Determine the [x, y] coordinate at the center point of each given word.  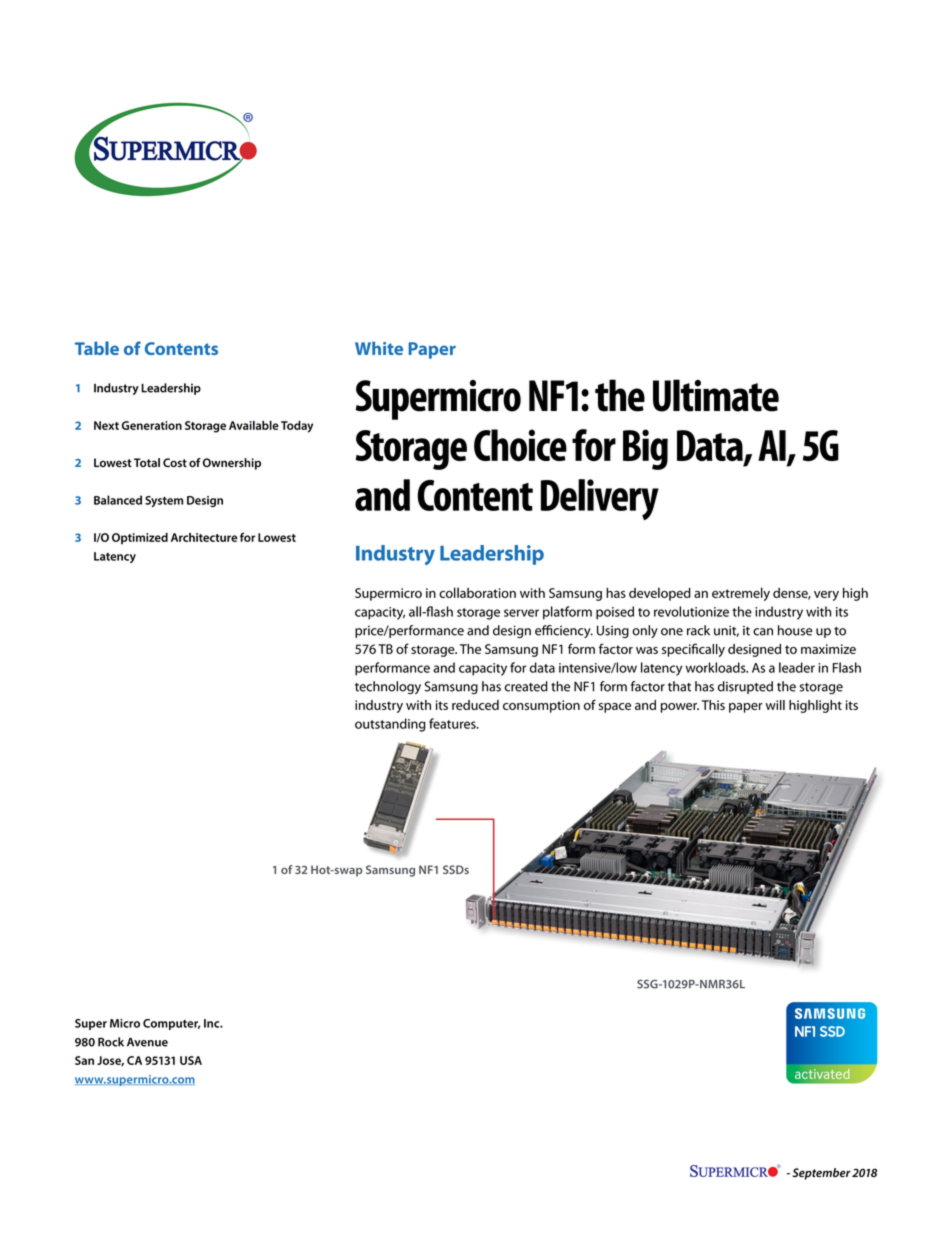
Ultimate [716, 395]
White [379, 348]
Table [97, 348]
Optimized [140, 538]
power [680, 708]
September [821, 1174]
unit [726, 631]
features [453, 723]
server [521, 613]
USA [191, 1060]
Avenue [147, 1042]
